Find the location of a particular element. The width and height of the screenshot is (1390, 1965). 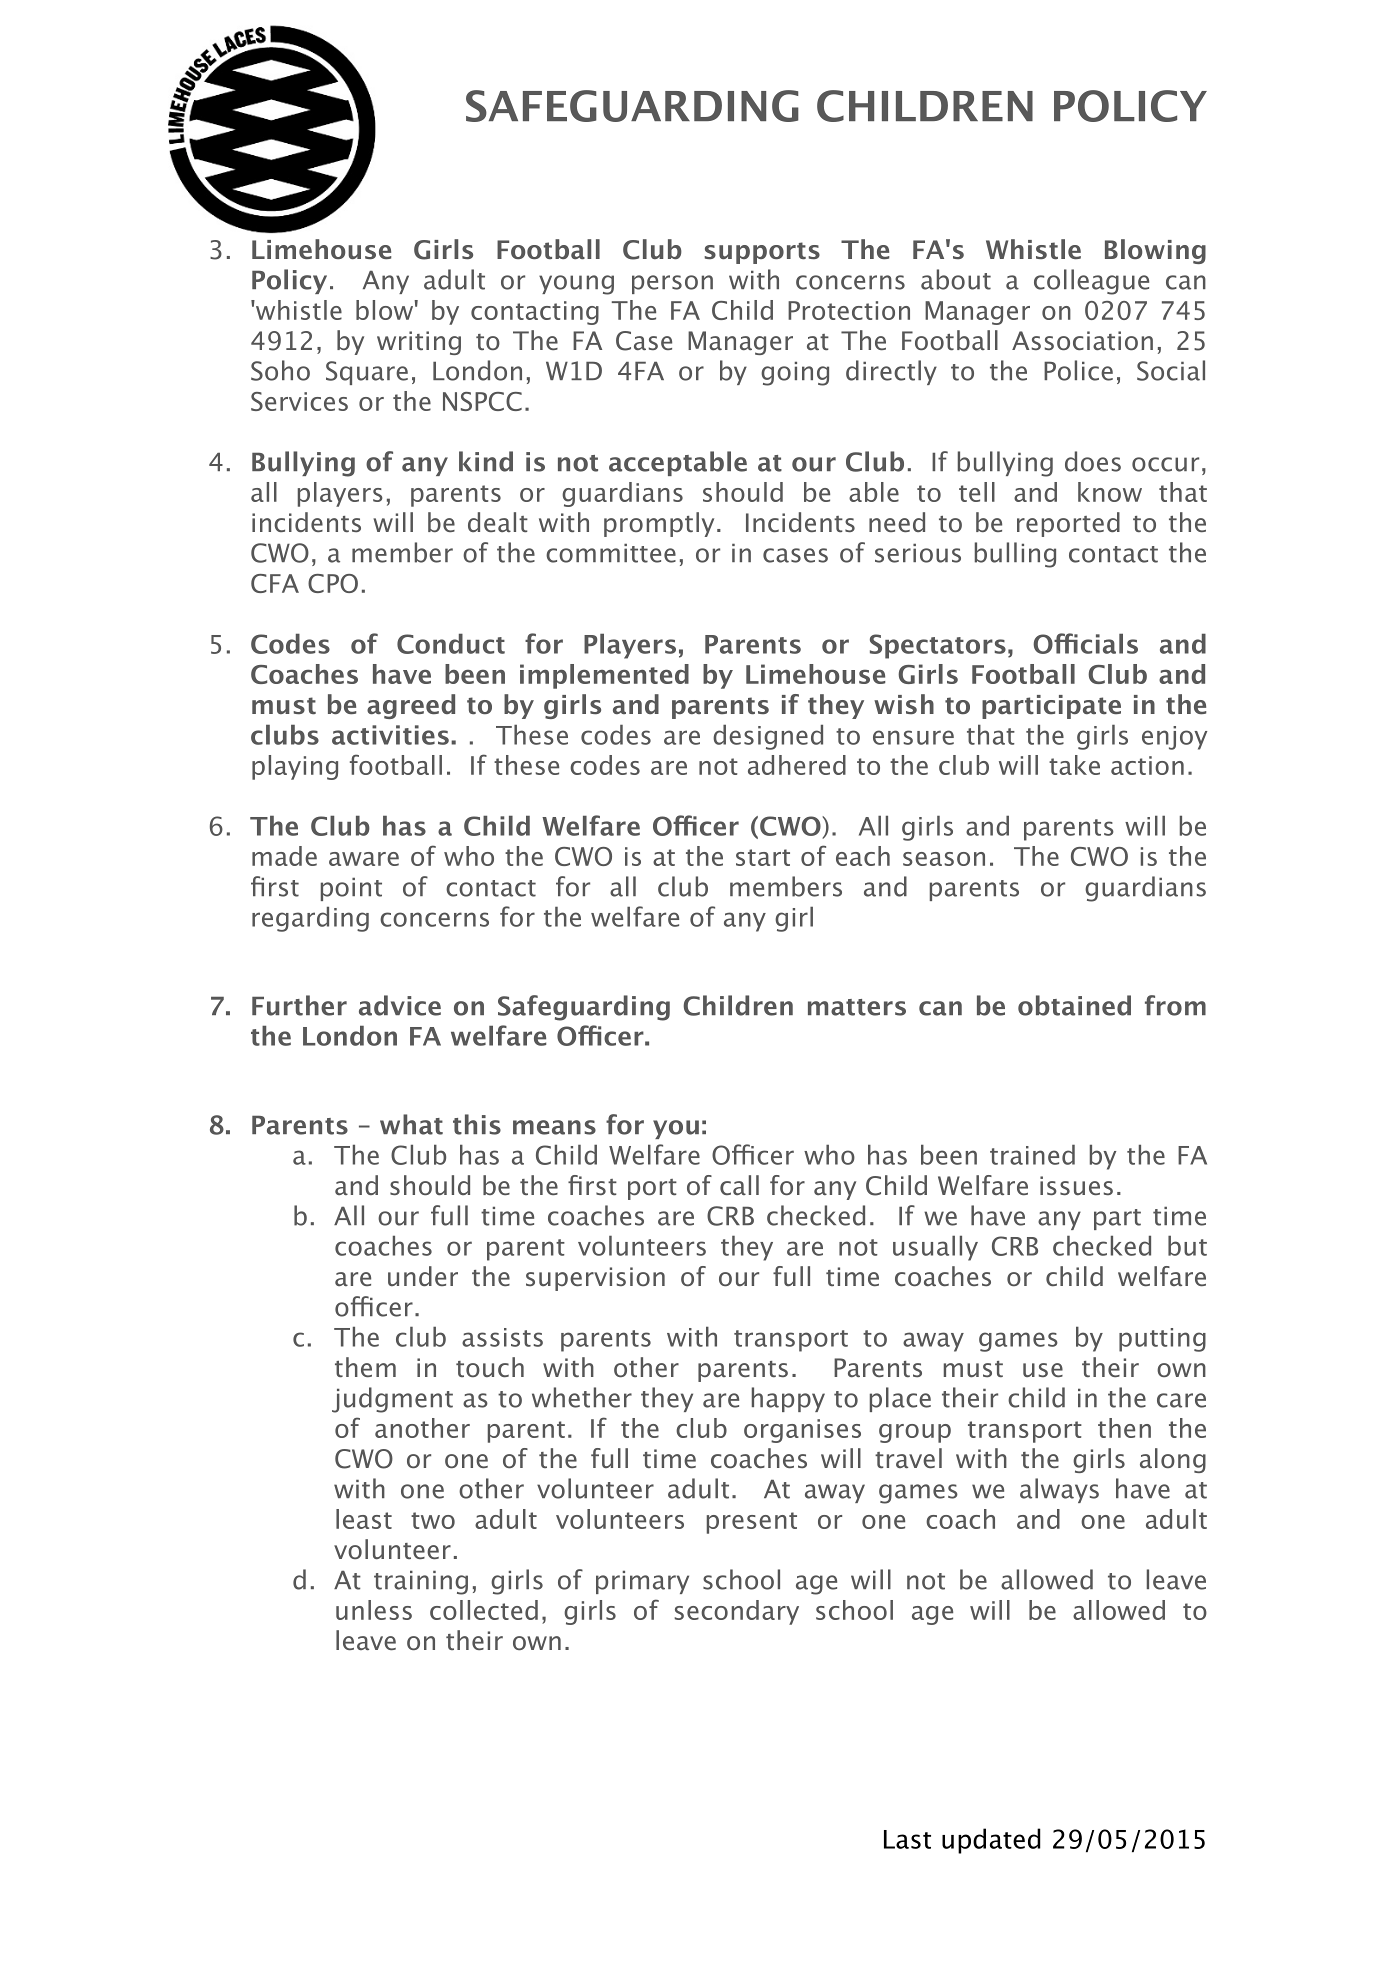

happy is located at coordinates (788, 1399).
